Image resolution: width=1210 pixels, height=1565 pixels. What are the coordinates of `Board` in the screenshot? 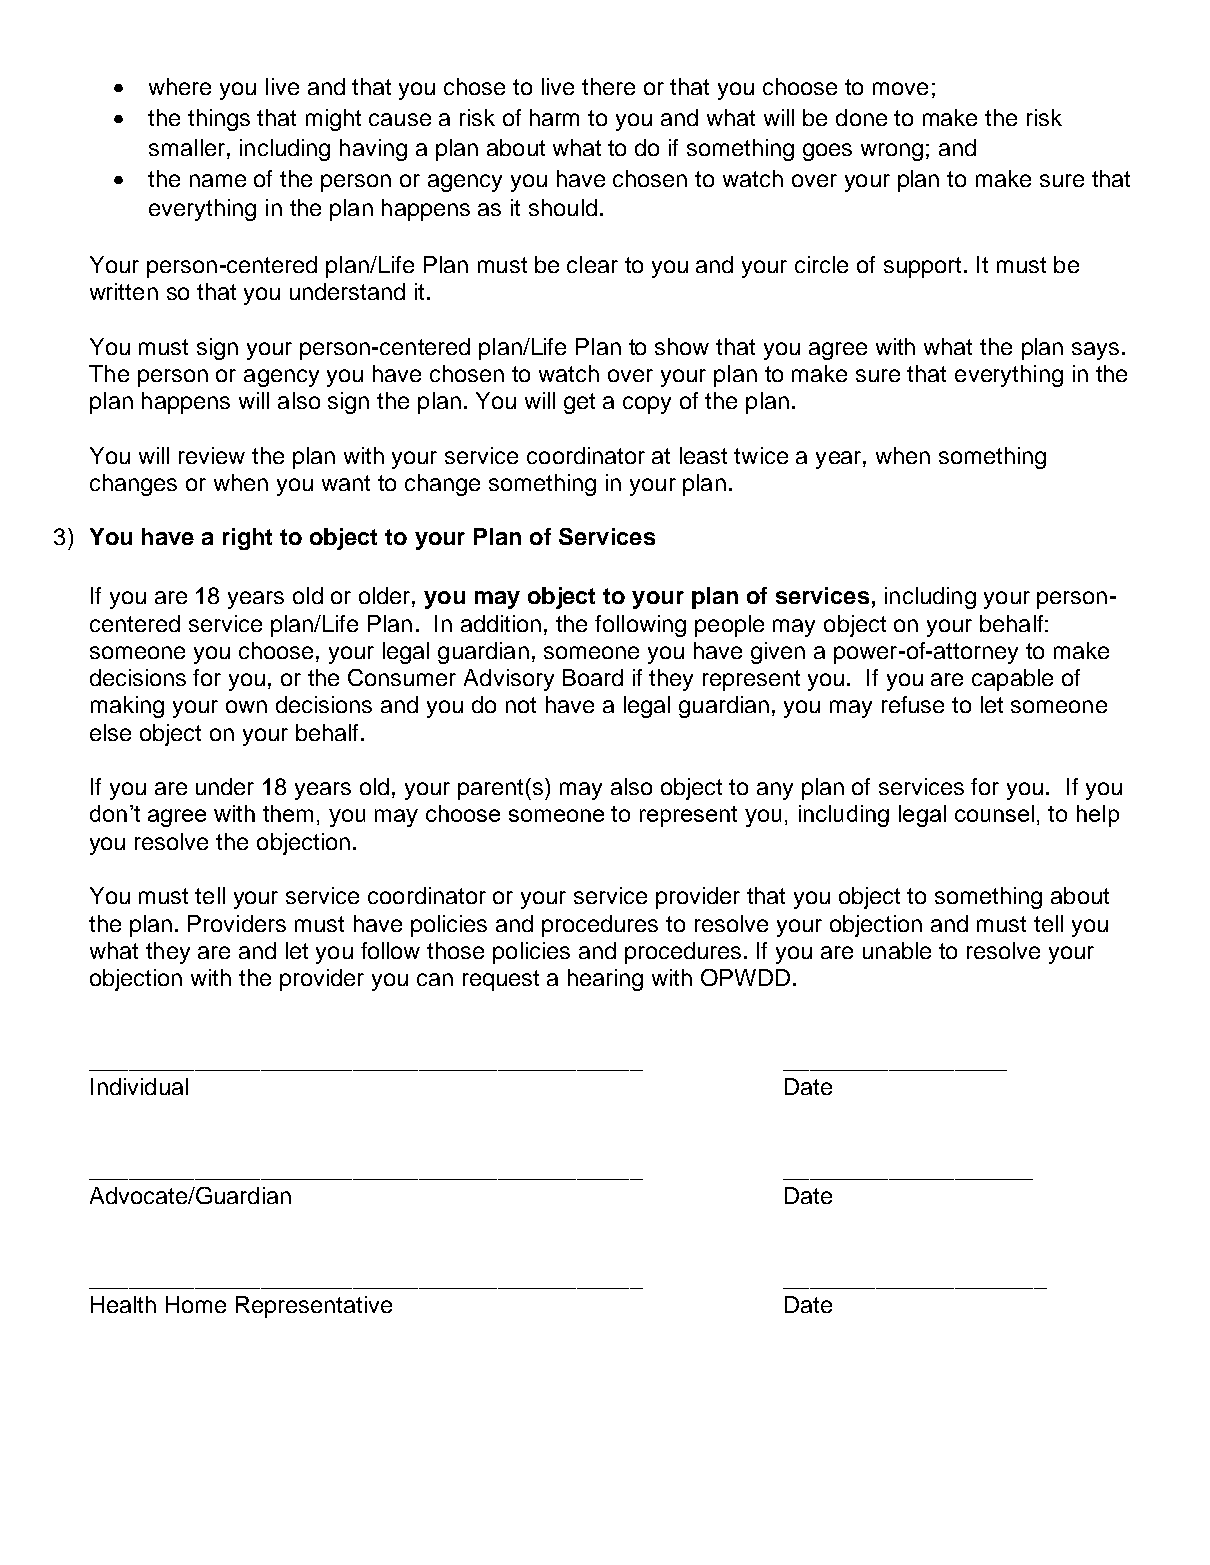 It's located at (593, 677).
